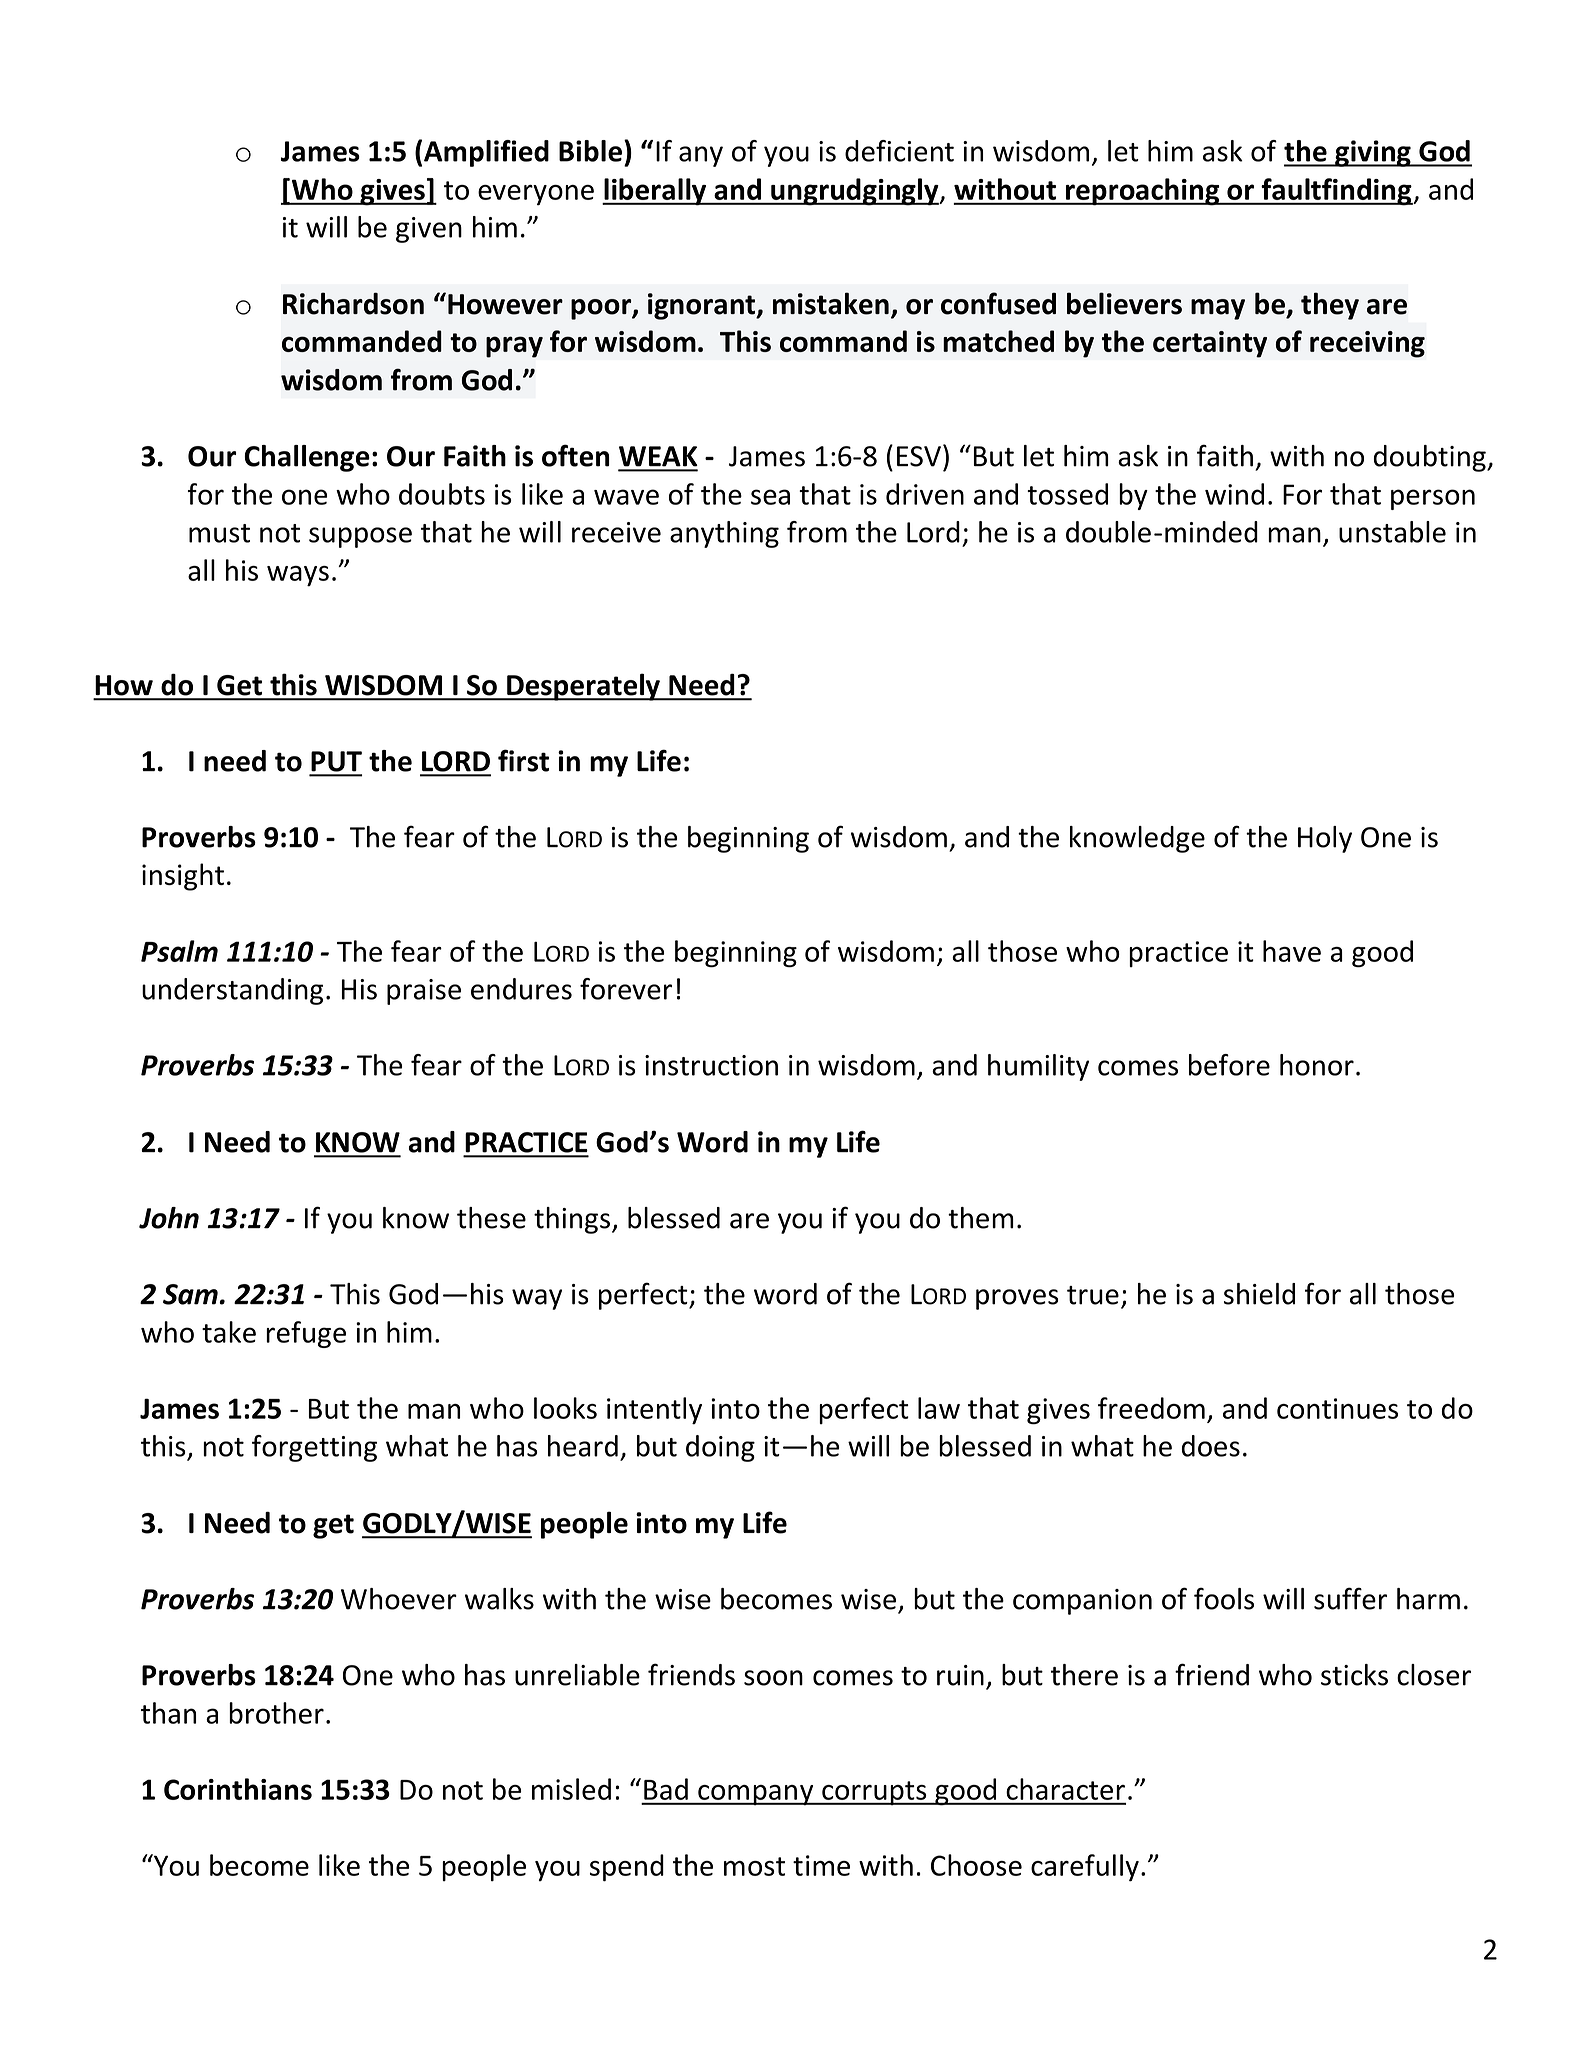 This document has width=1591, height=2059. Describe the element at coordinates (523, 760) in the document. I see `first` at that location.
